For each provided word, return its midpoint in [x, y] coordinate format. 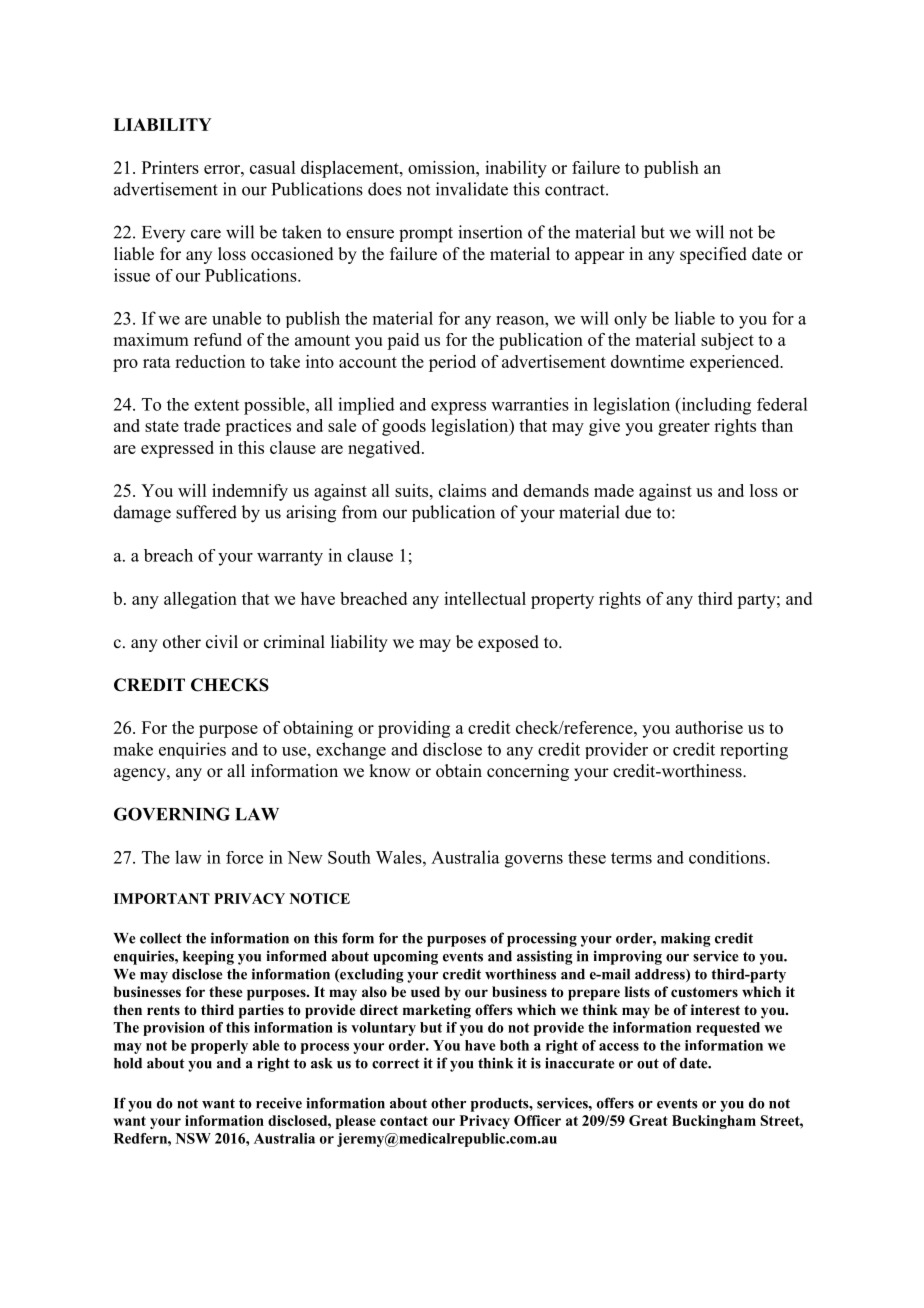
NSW [193, 1138]
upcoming [405, 957]
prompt [426, 235]
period [452, 363]
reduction [210, 361]
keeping [208, 957]
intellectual [485, 598]
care [206, 234]
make [133, 749]
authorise [709, 727]
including [715, 406]
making [686, 939]
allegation [200, 600]
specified [713, 255]
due [638, 512]
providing [414, 729]
